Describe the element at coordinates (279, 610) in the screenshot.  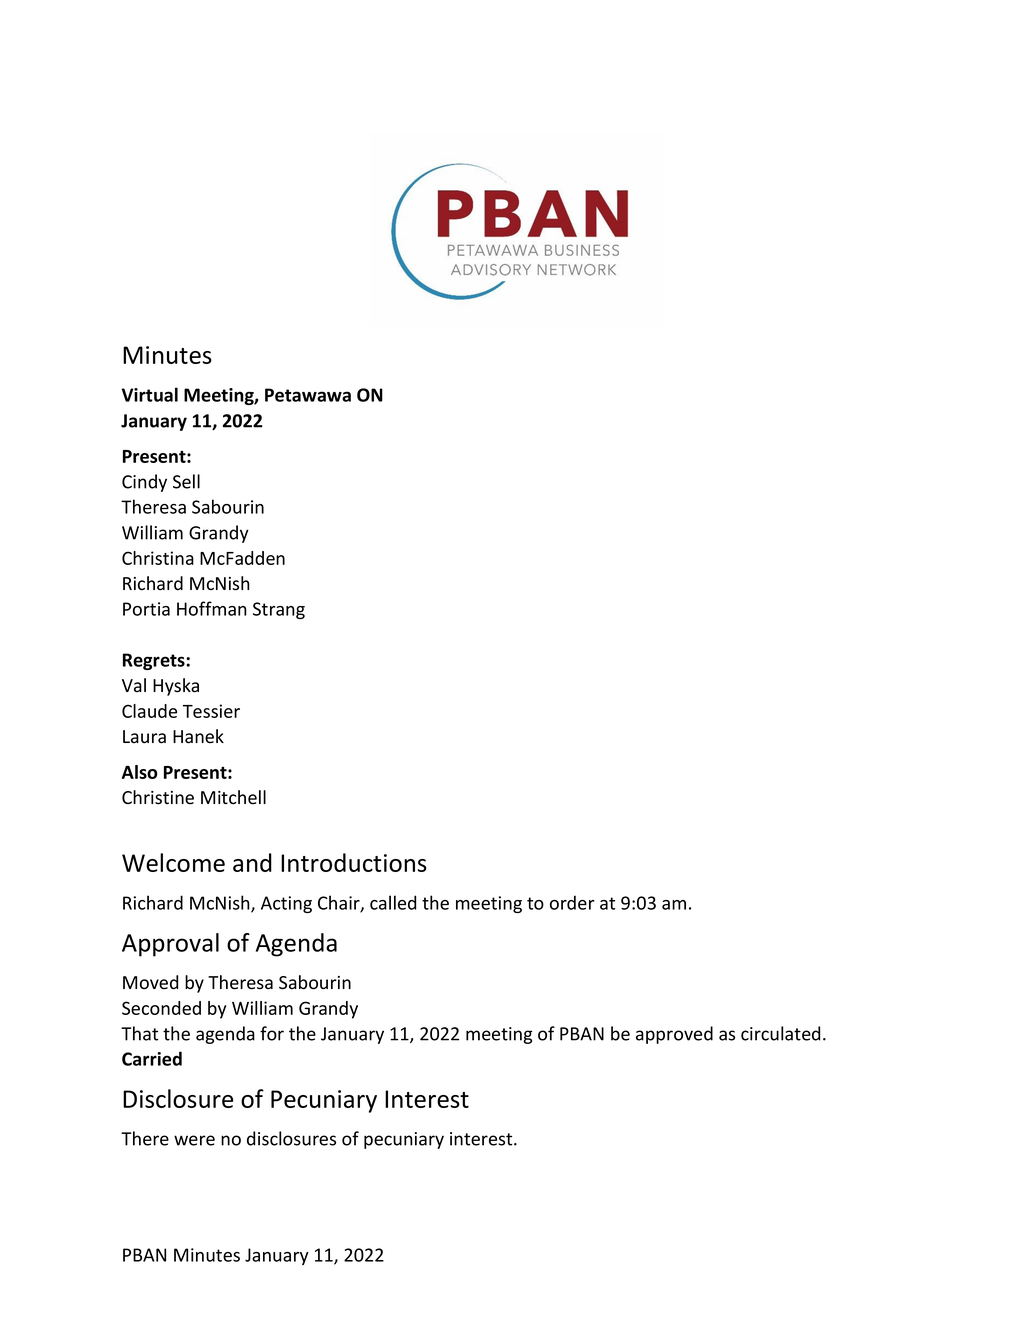
I see `Strang` at that location.
